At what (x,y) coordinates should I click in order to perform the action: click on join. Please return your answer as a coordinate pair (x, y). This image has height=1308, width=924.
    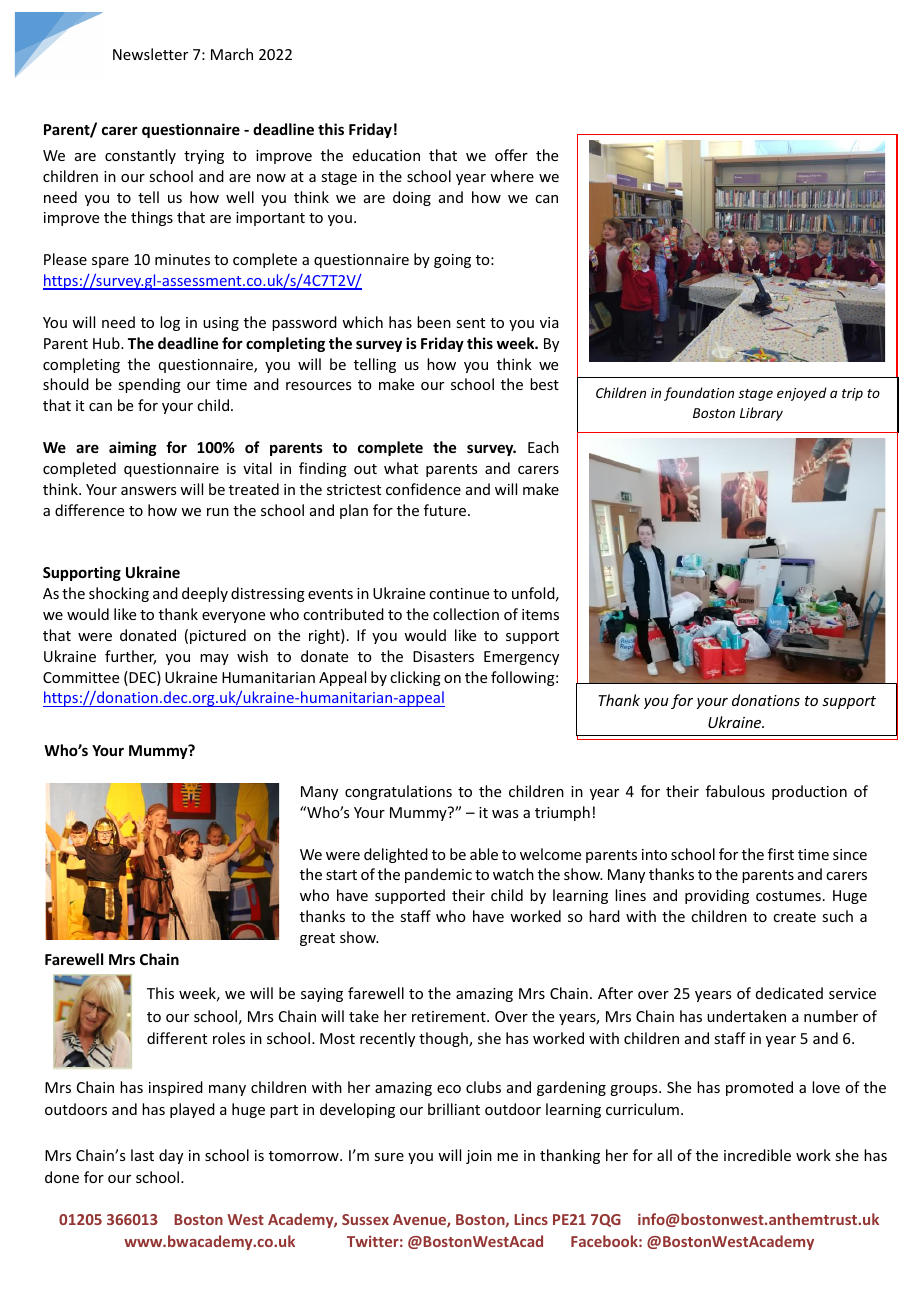
    Looking at the image, I should click on (479, 1157).
